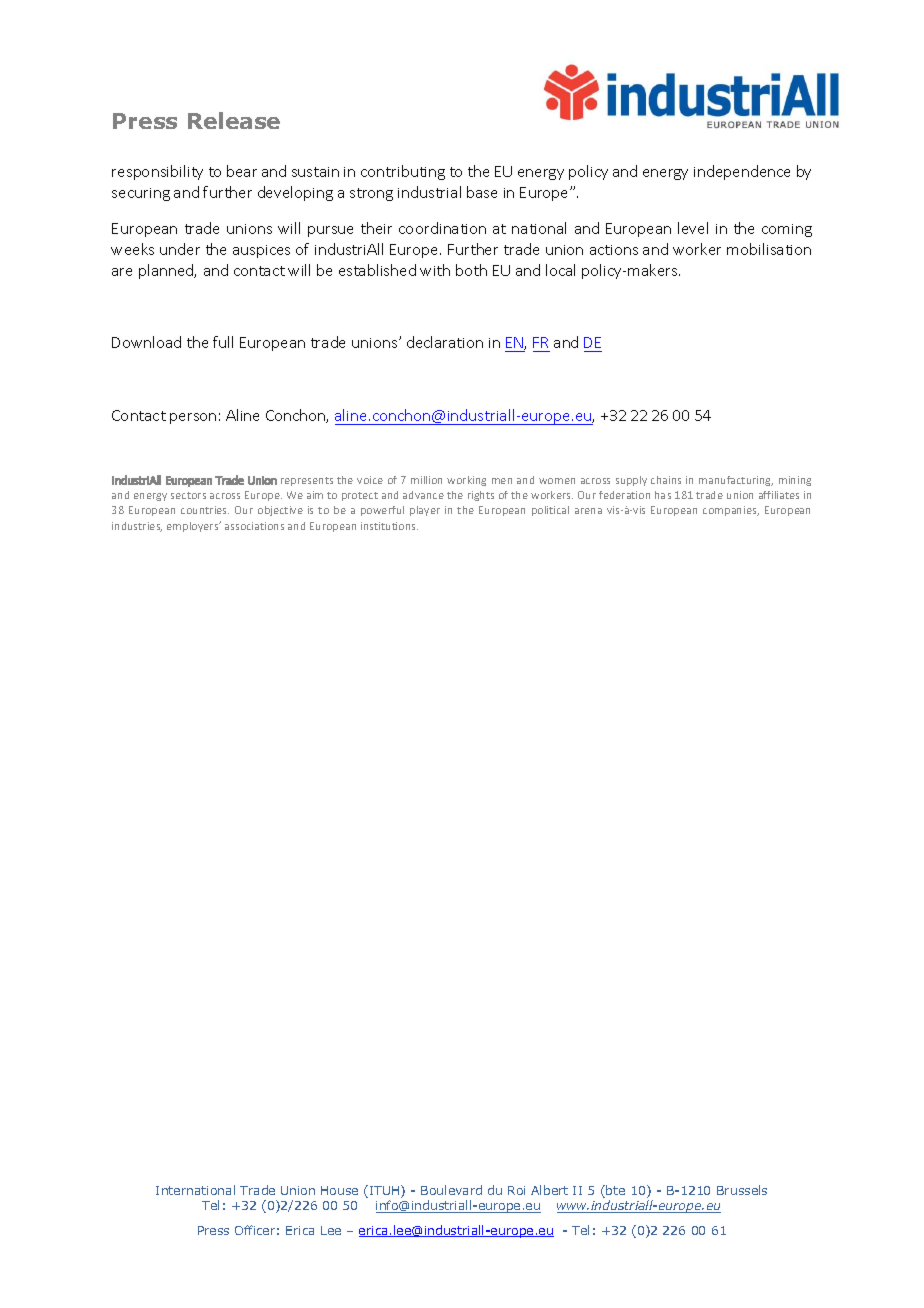  I want to click on companies, so click(731, 511).
